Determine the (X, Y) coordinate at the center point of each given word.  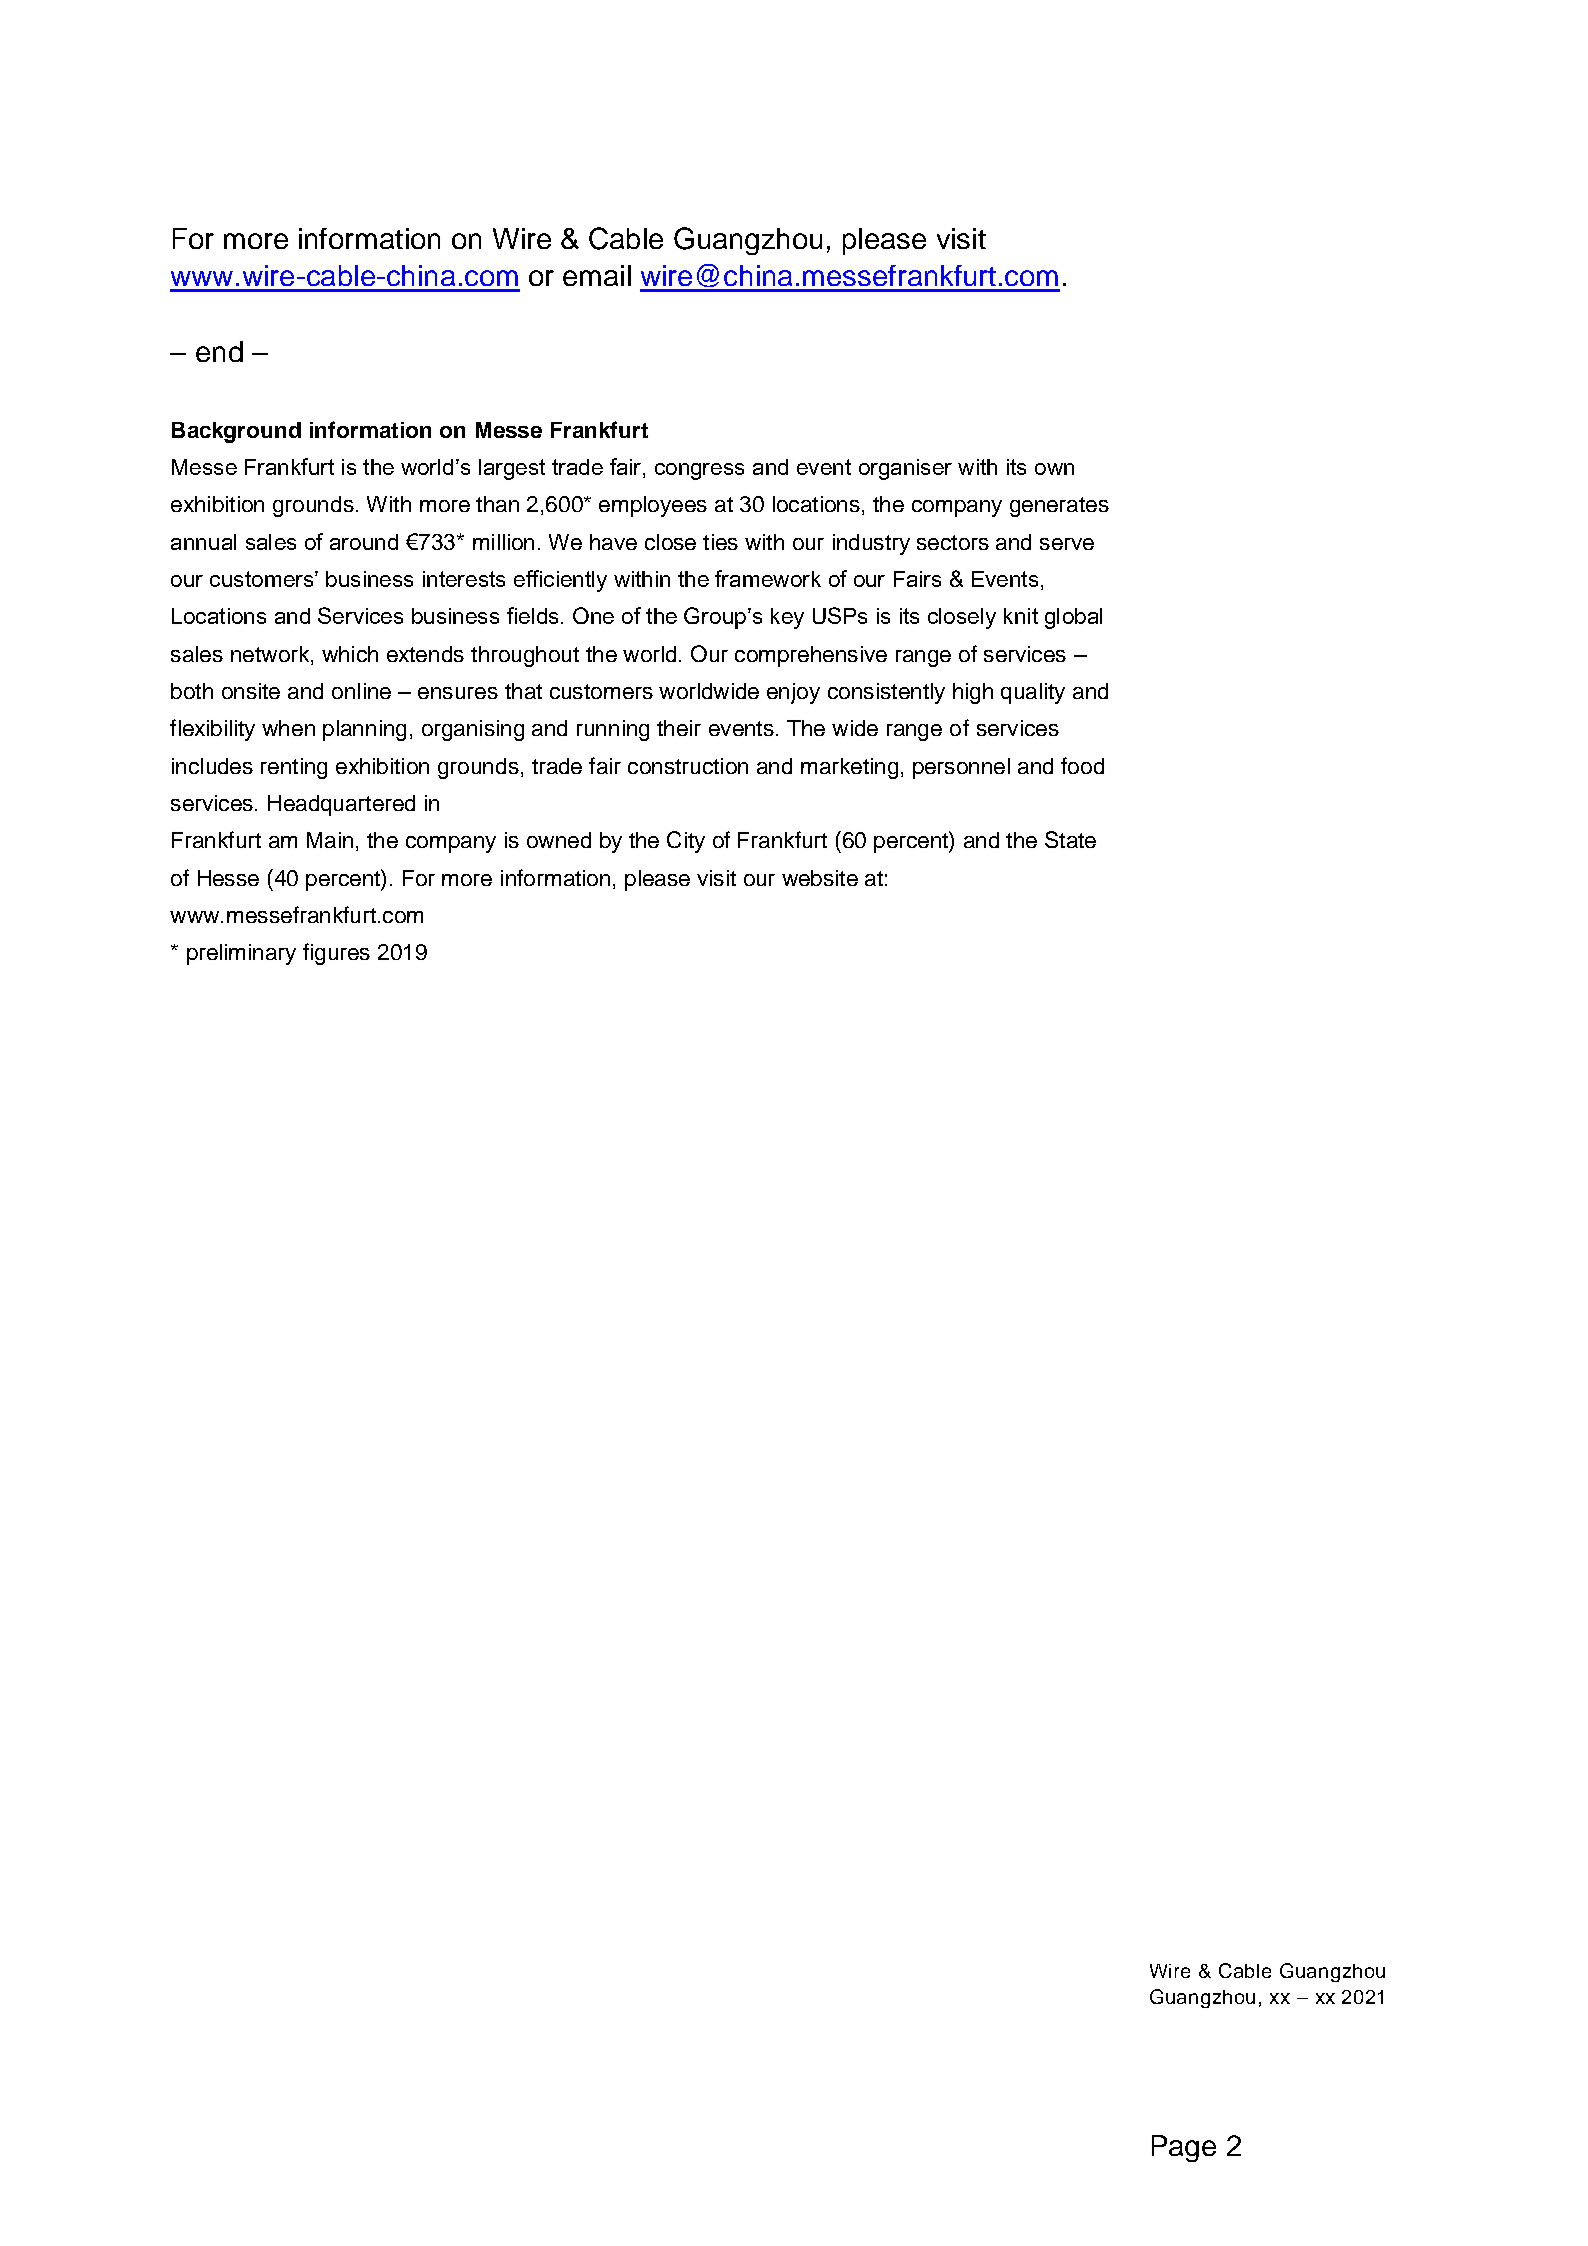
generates (1059, 507)
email (597, 275)
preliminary (241, 954)
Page (1184, 2148)
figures (336, 954)
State (1070, 839)
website (820, 878)
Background (236, 432)
